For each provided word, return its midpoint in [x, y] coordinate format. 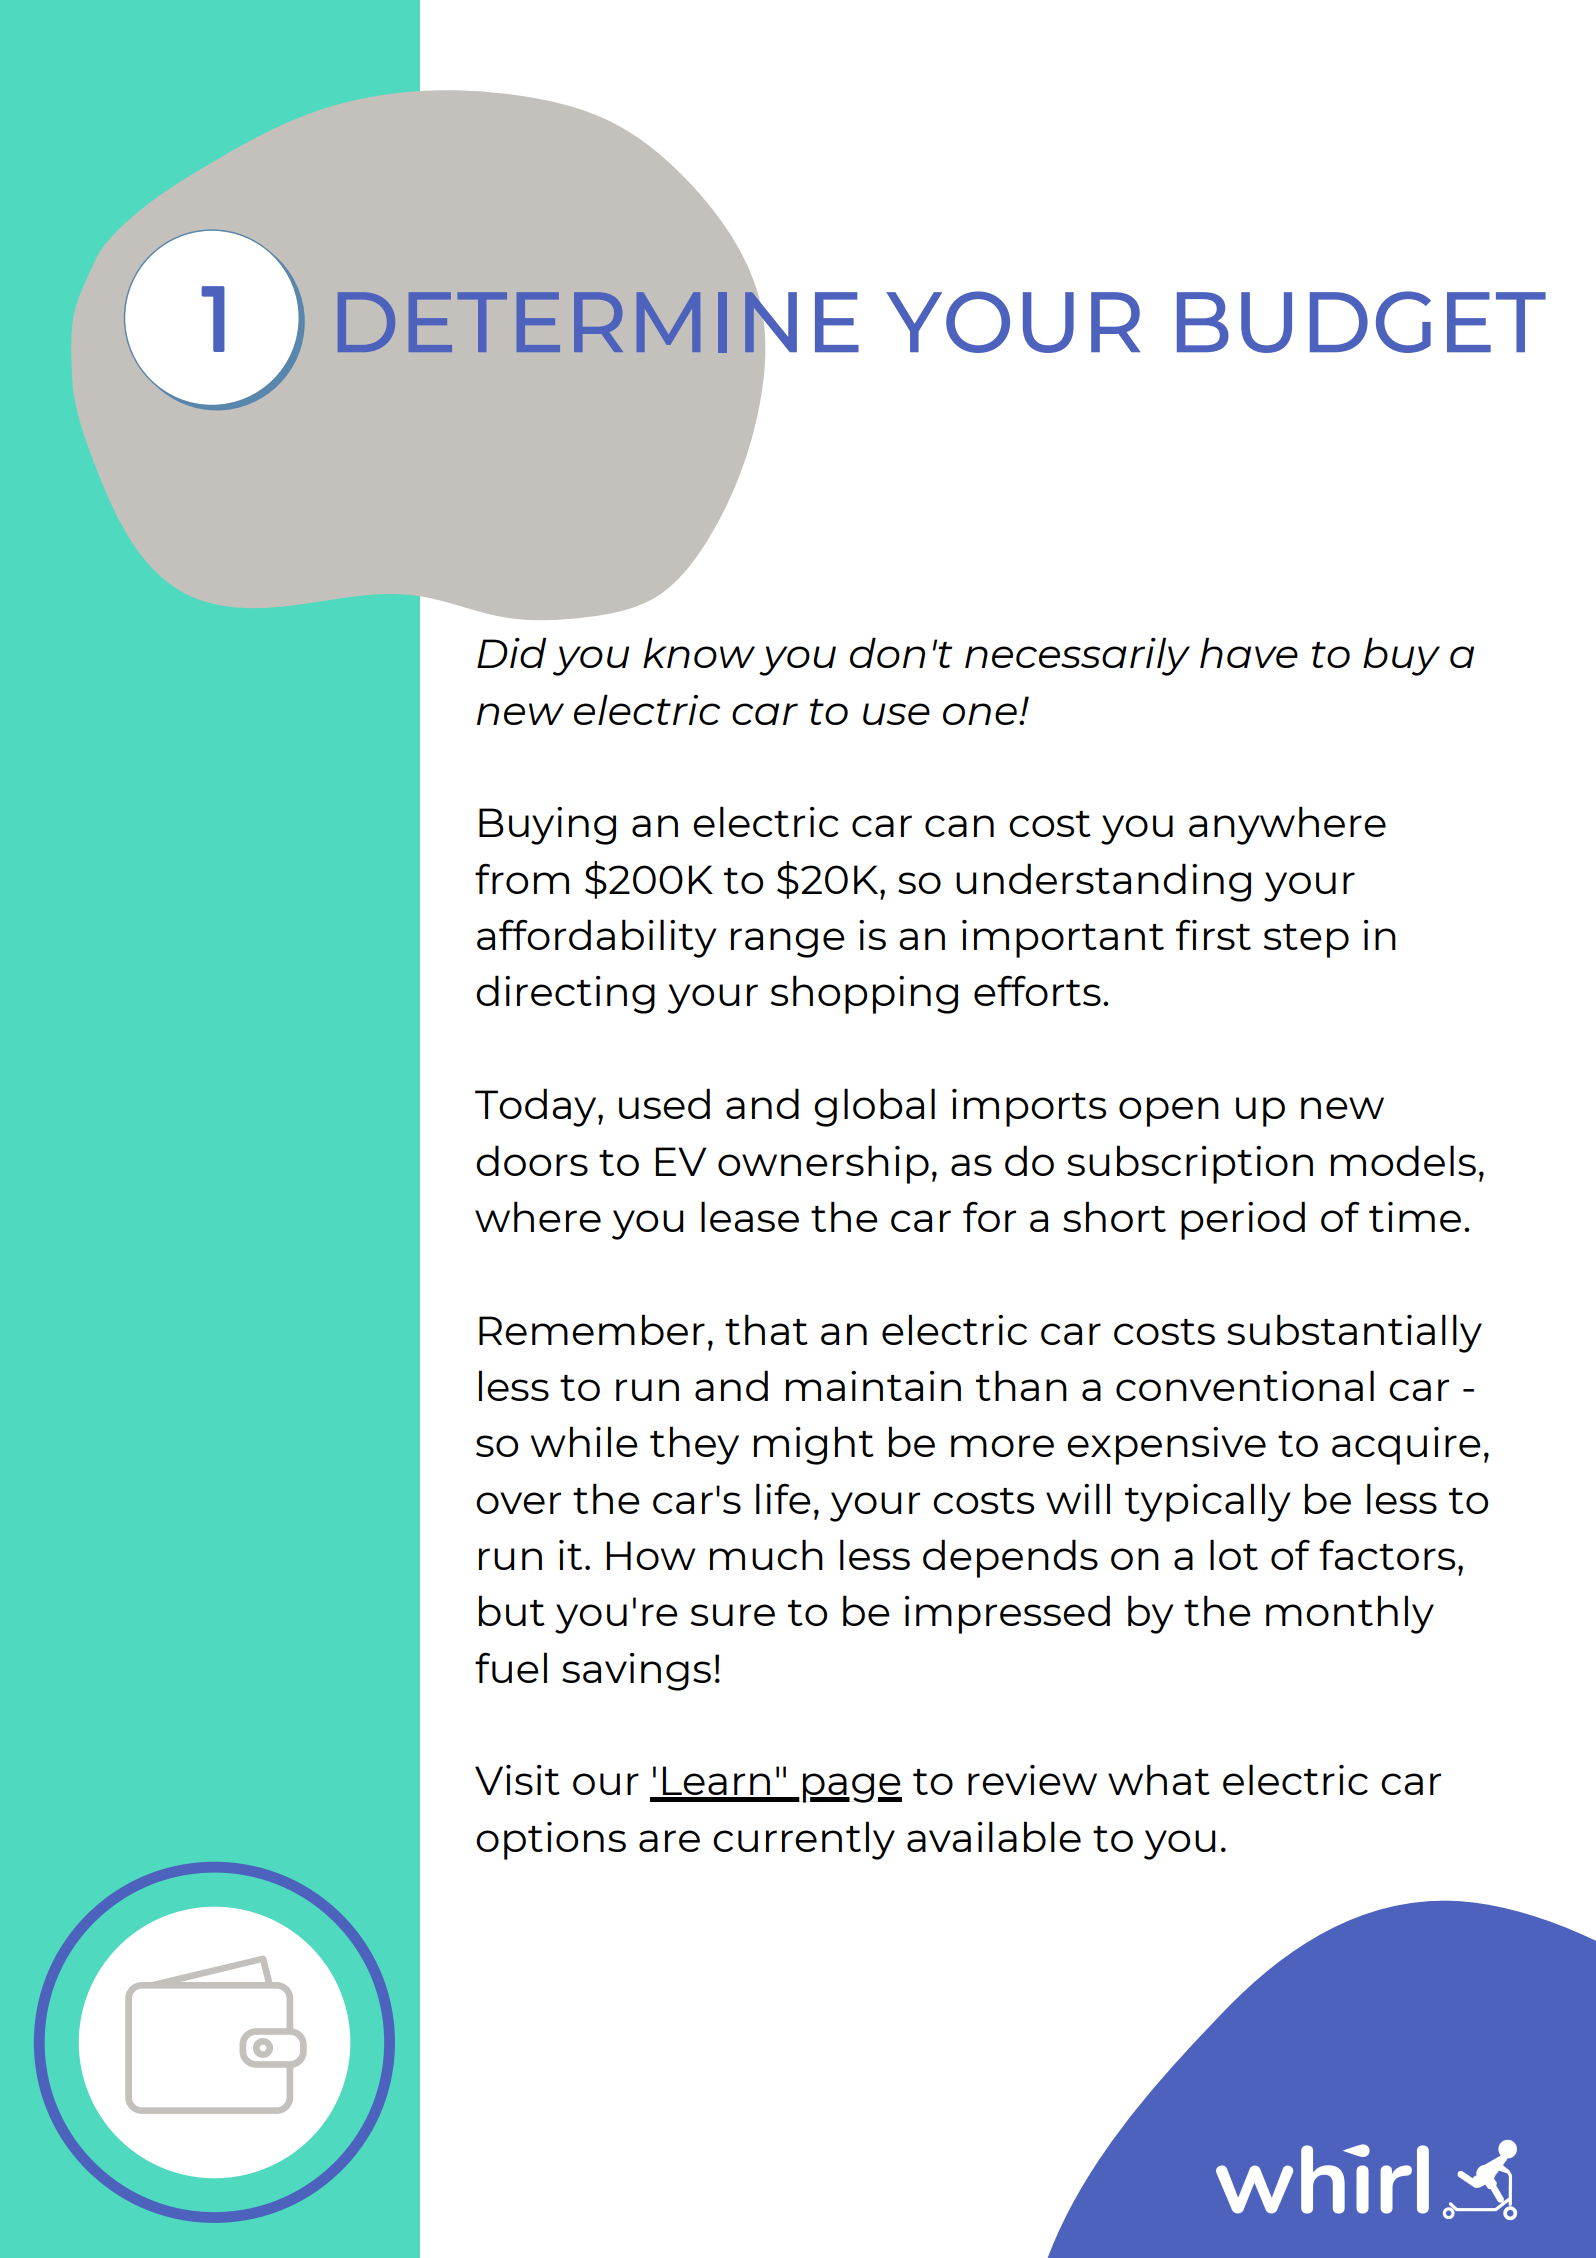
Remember [592, 1329]
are [669, 1841]
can [959, 826]
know [699, 652]
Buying [547, 826]
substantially [1354, 1333]
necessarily [1077, 656]
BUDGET [1361, 322]
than [1021, 1385]
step [1306, 941]
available [994, 1836]
